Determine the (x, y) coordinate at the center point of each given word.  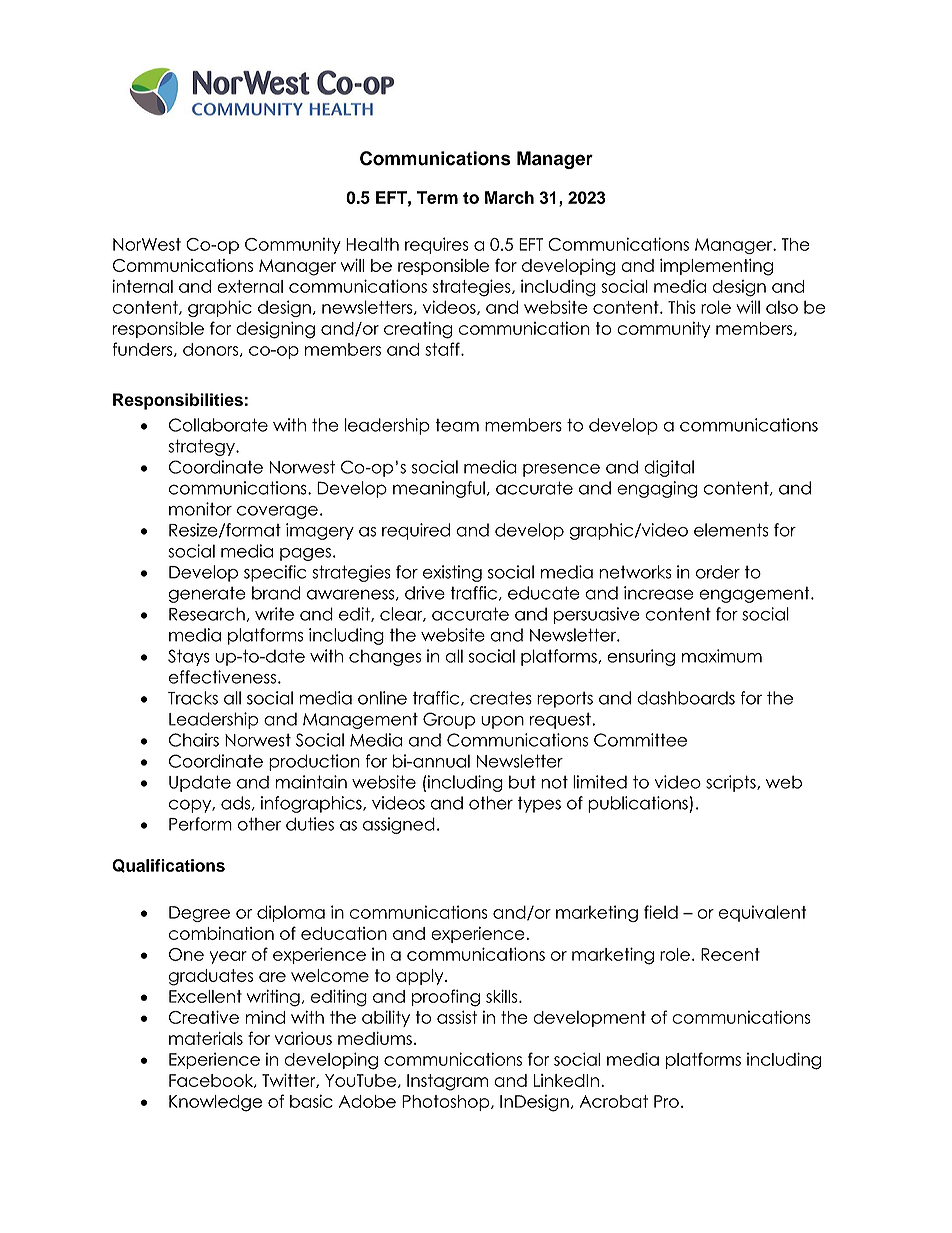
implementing (716, 267)
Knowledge (215, 1103)
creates (501, 698)
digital (669, 468)
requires (437, 245)
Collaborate (218, 425)
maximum (722, 656)
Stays (189, 657)
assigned (399, 825)
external (250, 286)
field (661, 912)
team (457, 425)
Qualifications (168, 866)
